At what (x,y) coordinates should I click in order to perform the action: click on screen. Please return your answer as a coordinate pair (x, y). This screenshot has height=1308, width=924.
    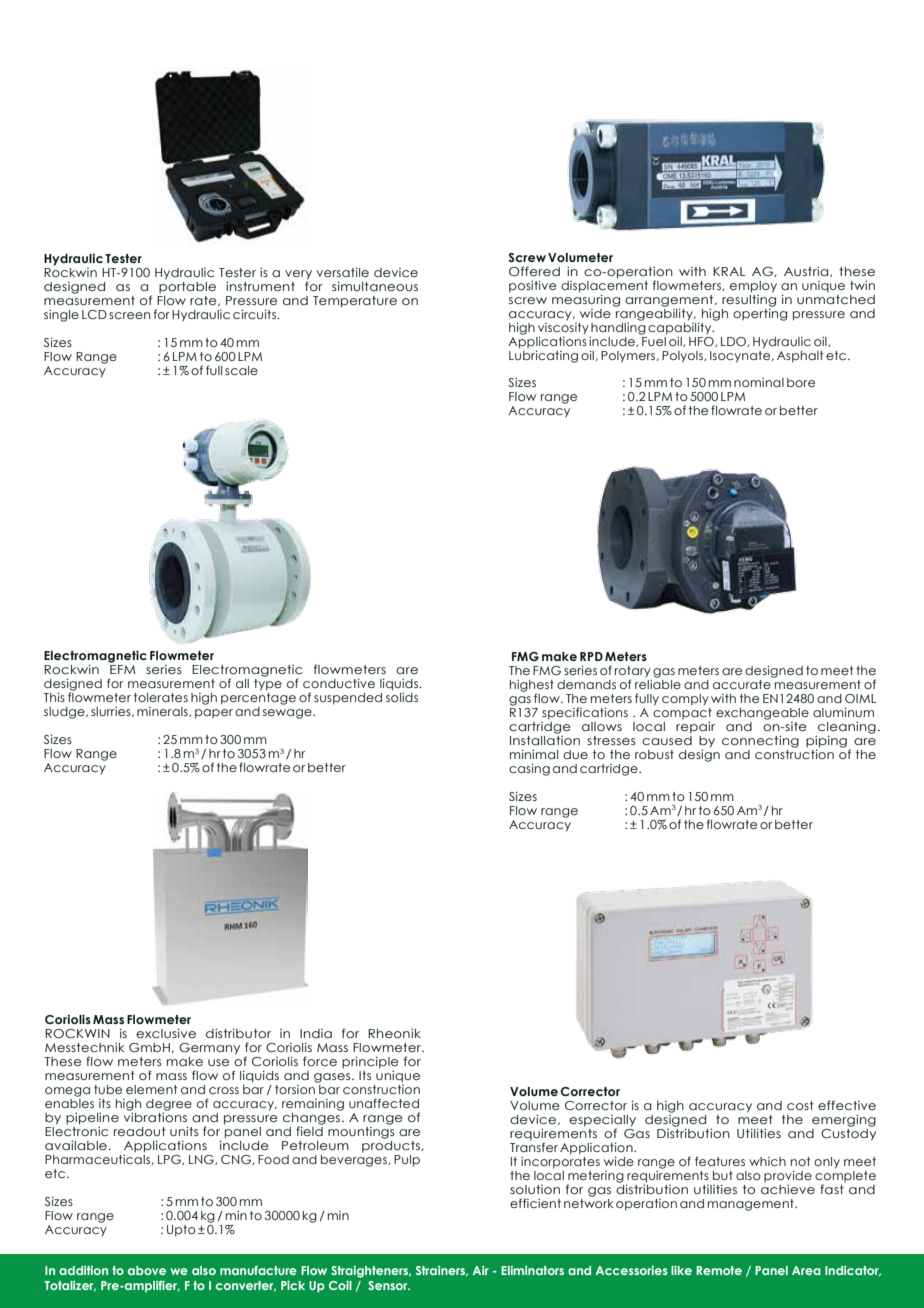
    Looking at the image, I should click on (129, 315).
